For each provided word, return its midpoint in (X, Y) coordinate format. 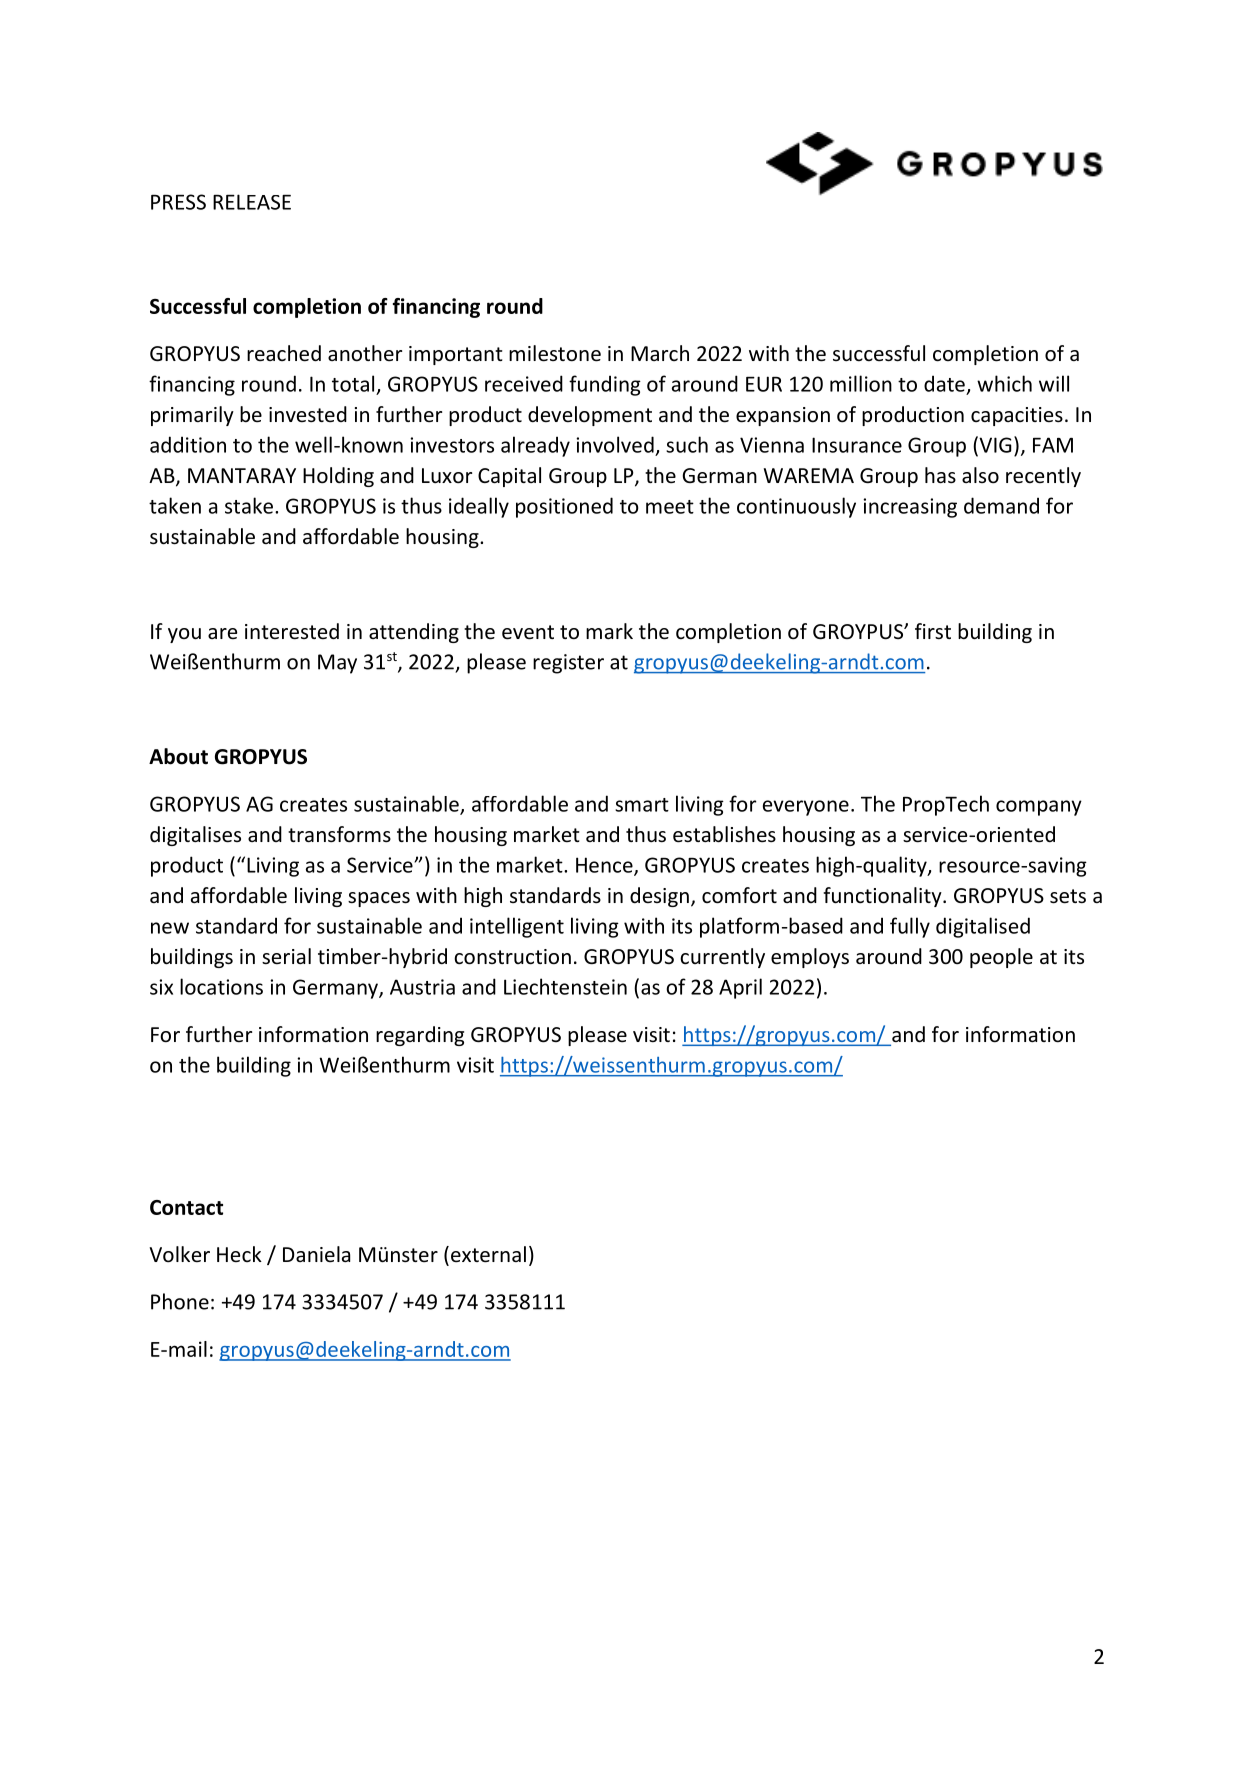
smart (642, 805)
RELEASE (252, 202)
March (660, 353)
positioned (564, 507)
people (1001, 958)
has (940, 475)
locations (221, 986)
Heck (239, 1254)
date (944, 383)
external (487, 1255)
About (178, 756)
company (1039, 808)
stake (249, 505)
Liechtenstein (565, 986)
